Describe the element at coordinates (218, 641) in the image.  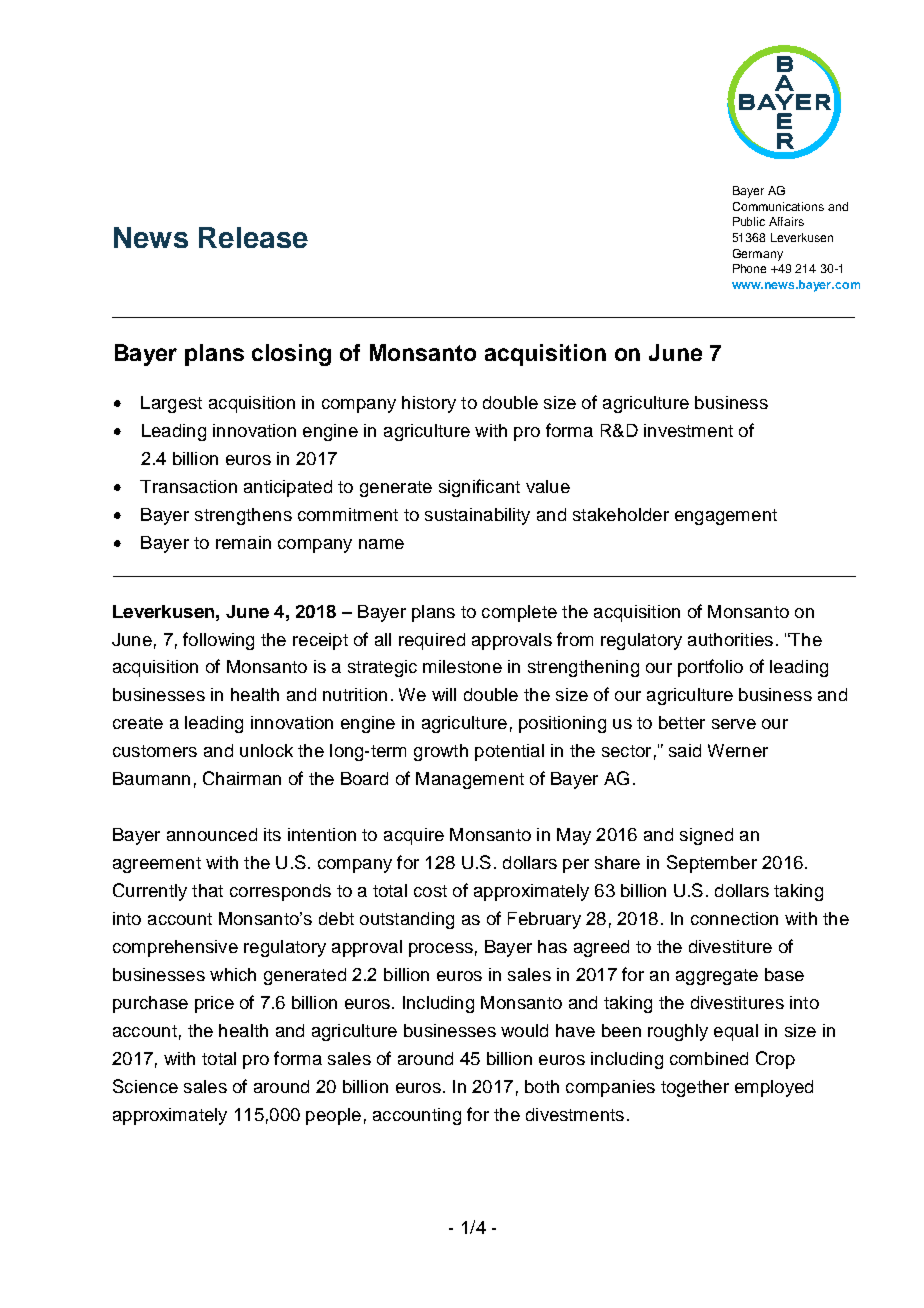
I see `following` at that location.
